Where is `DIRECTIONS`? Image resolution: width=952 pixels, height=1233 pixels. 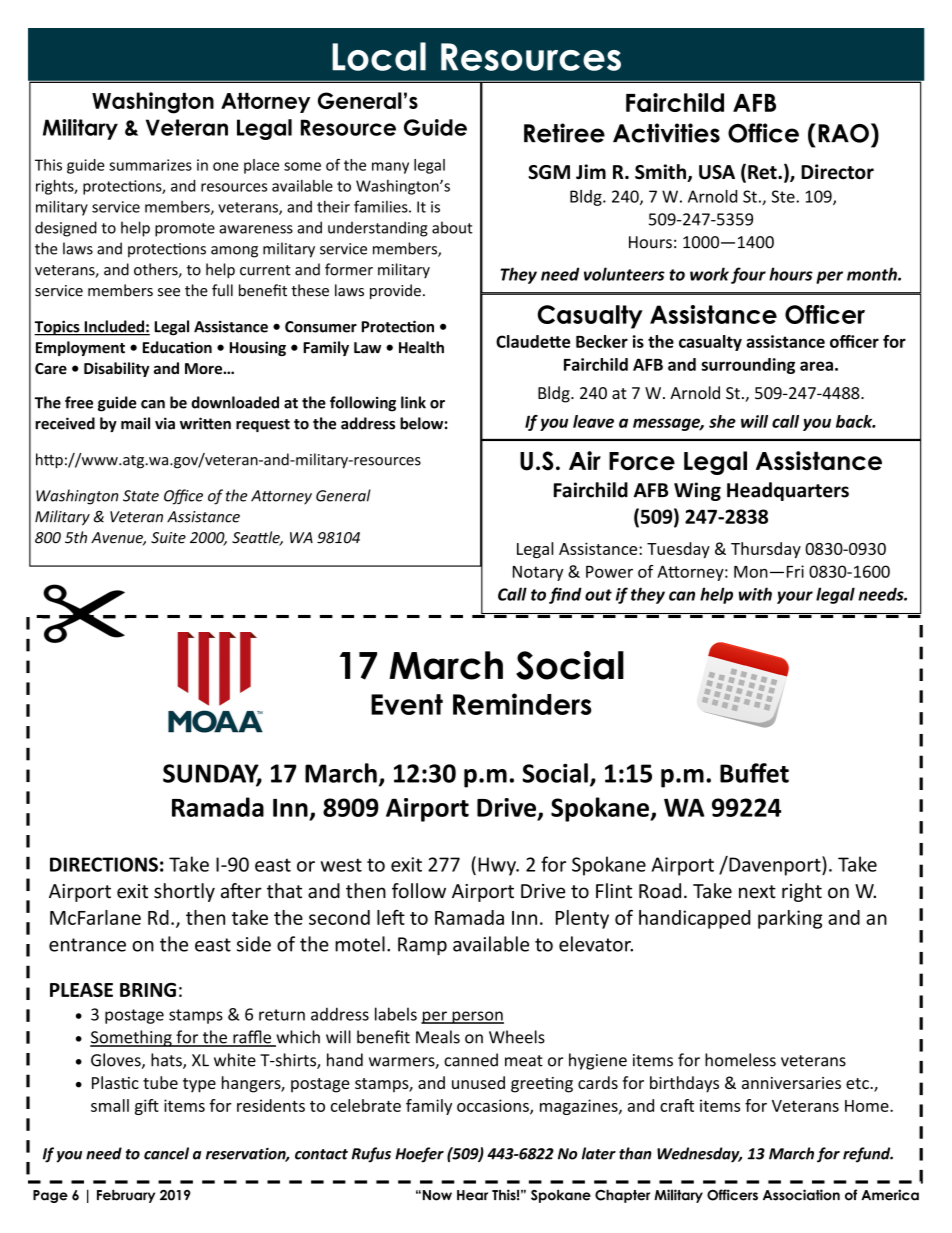
DIRECTIONS is located at coordinates (104, 864).
